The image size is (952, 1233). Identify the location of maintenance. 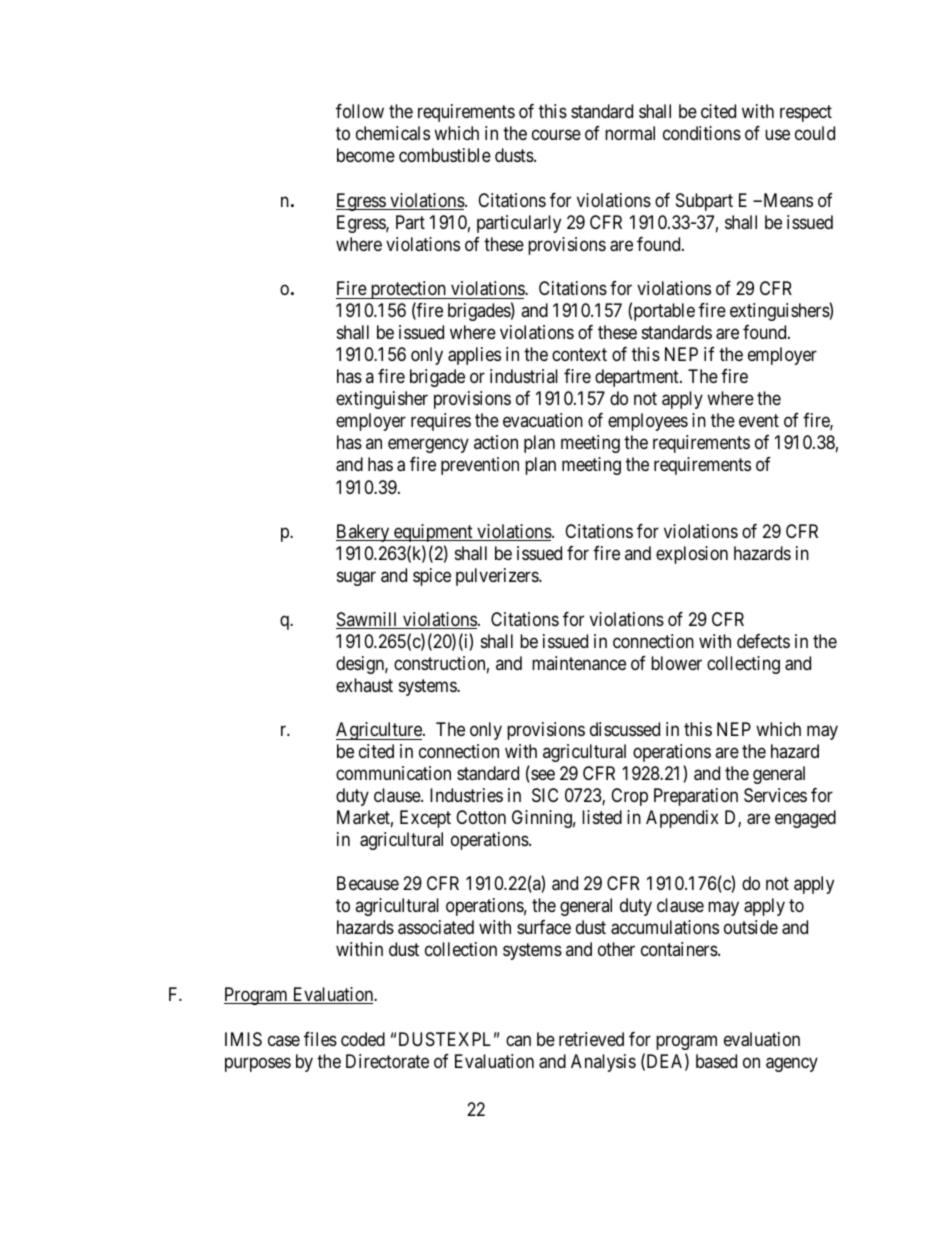
(579, 663).
